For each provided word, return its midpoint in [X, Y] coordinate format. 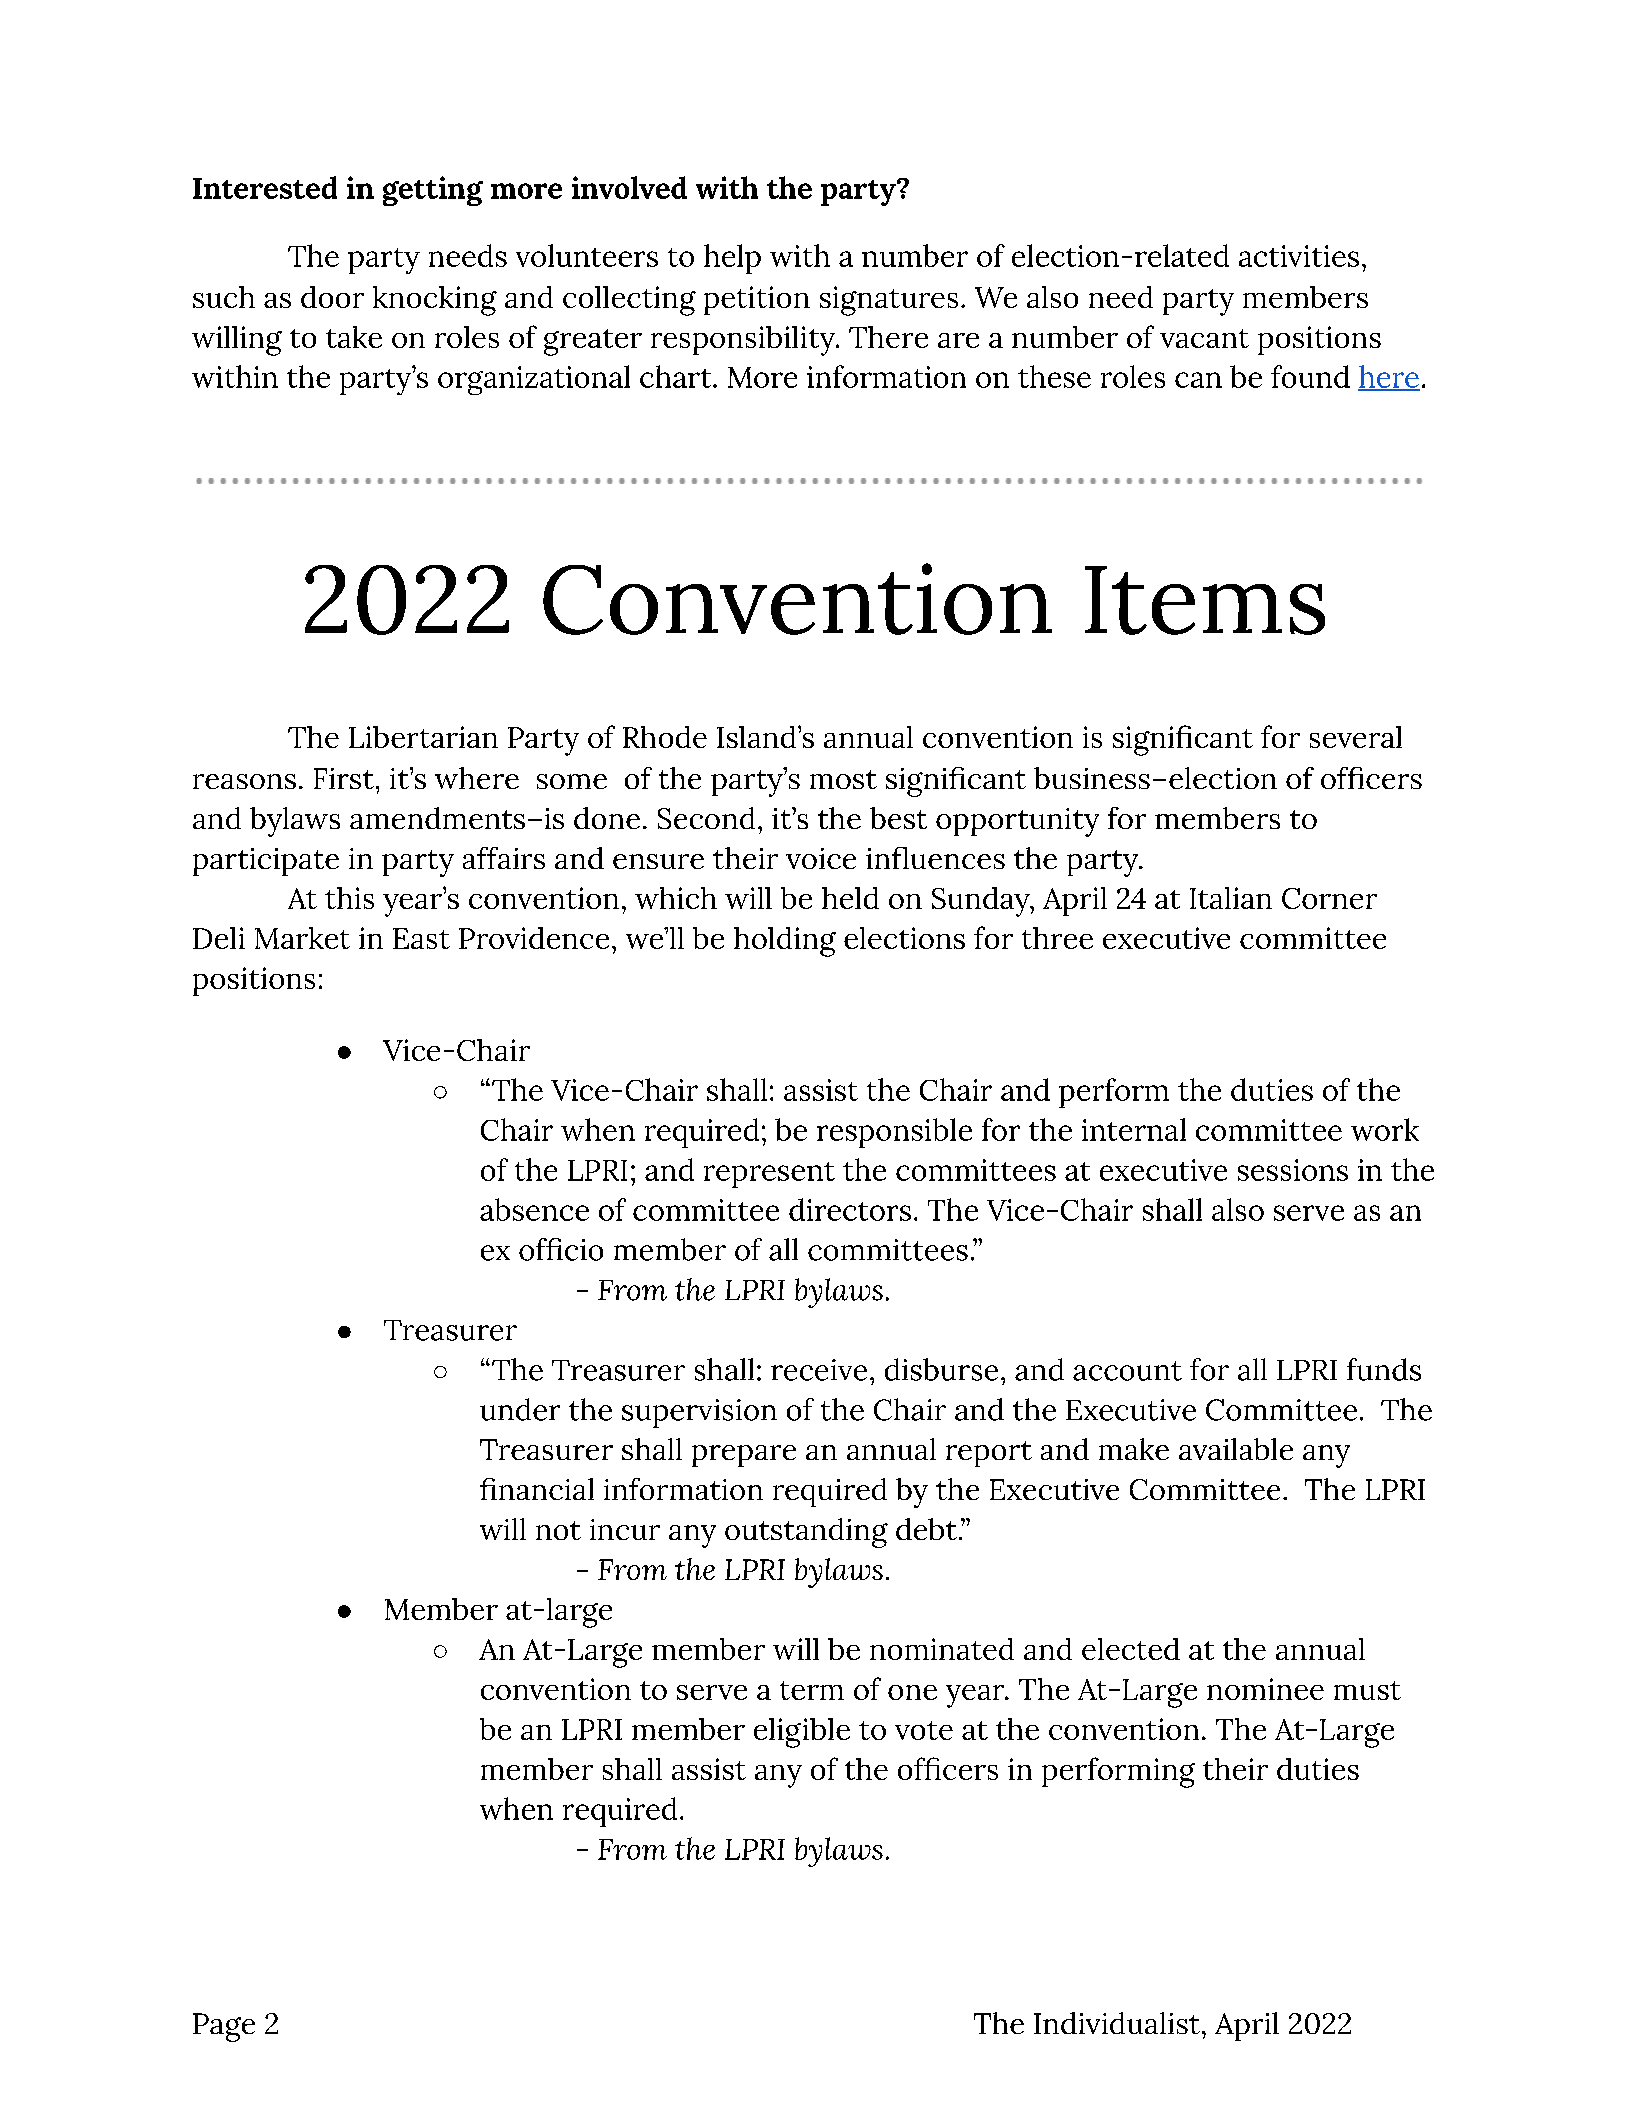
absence [534, 1209]
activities [1299, 256]
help [732, 259]
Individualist [1117, 2023]
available [1236, 1449]
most [843, 779]
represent [769, 1175]
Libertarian [423, 737]
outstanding [806, 1533]
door [332, 297]
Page [224, 2027]
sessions [1293, 1170]
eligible [802, 1733]
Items [1205, 600]
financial [537, 1489]
